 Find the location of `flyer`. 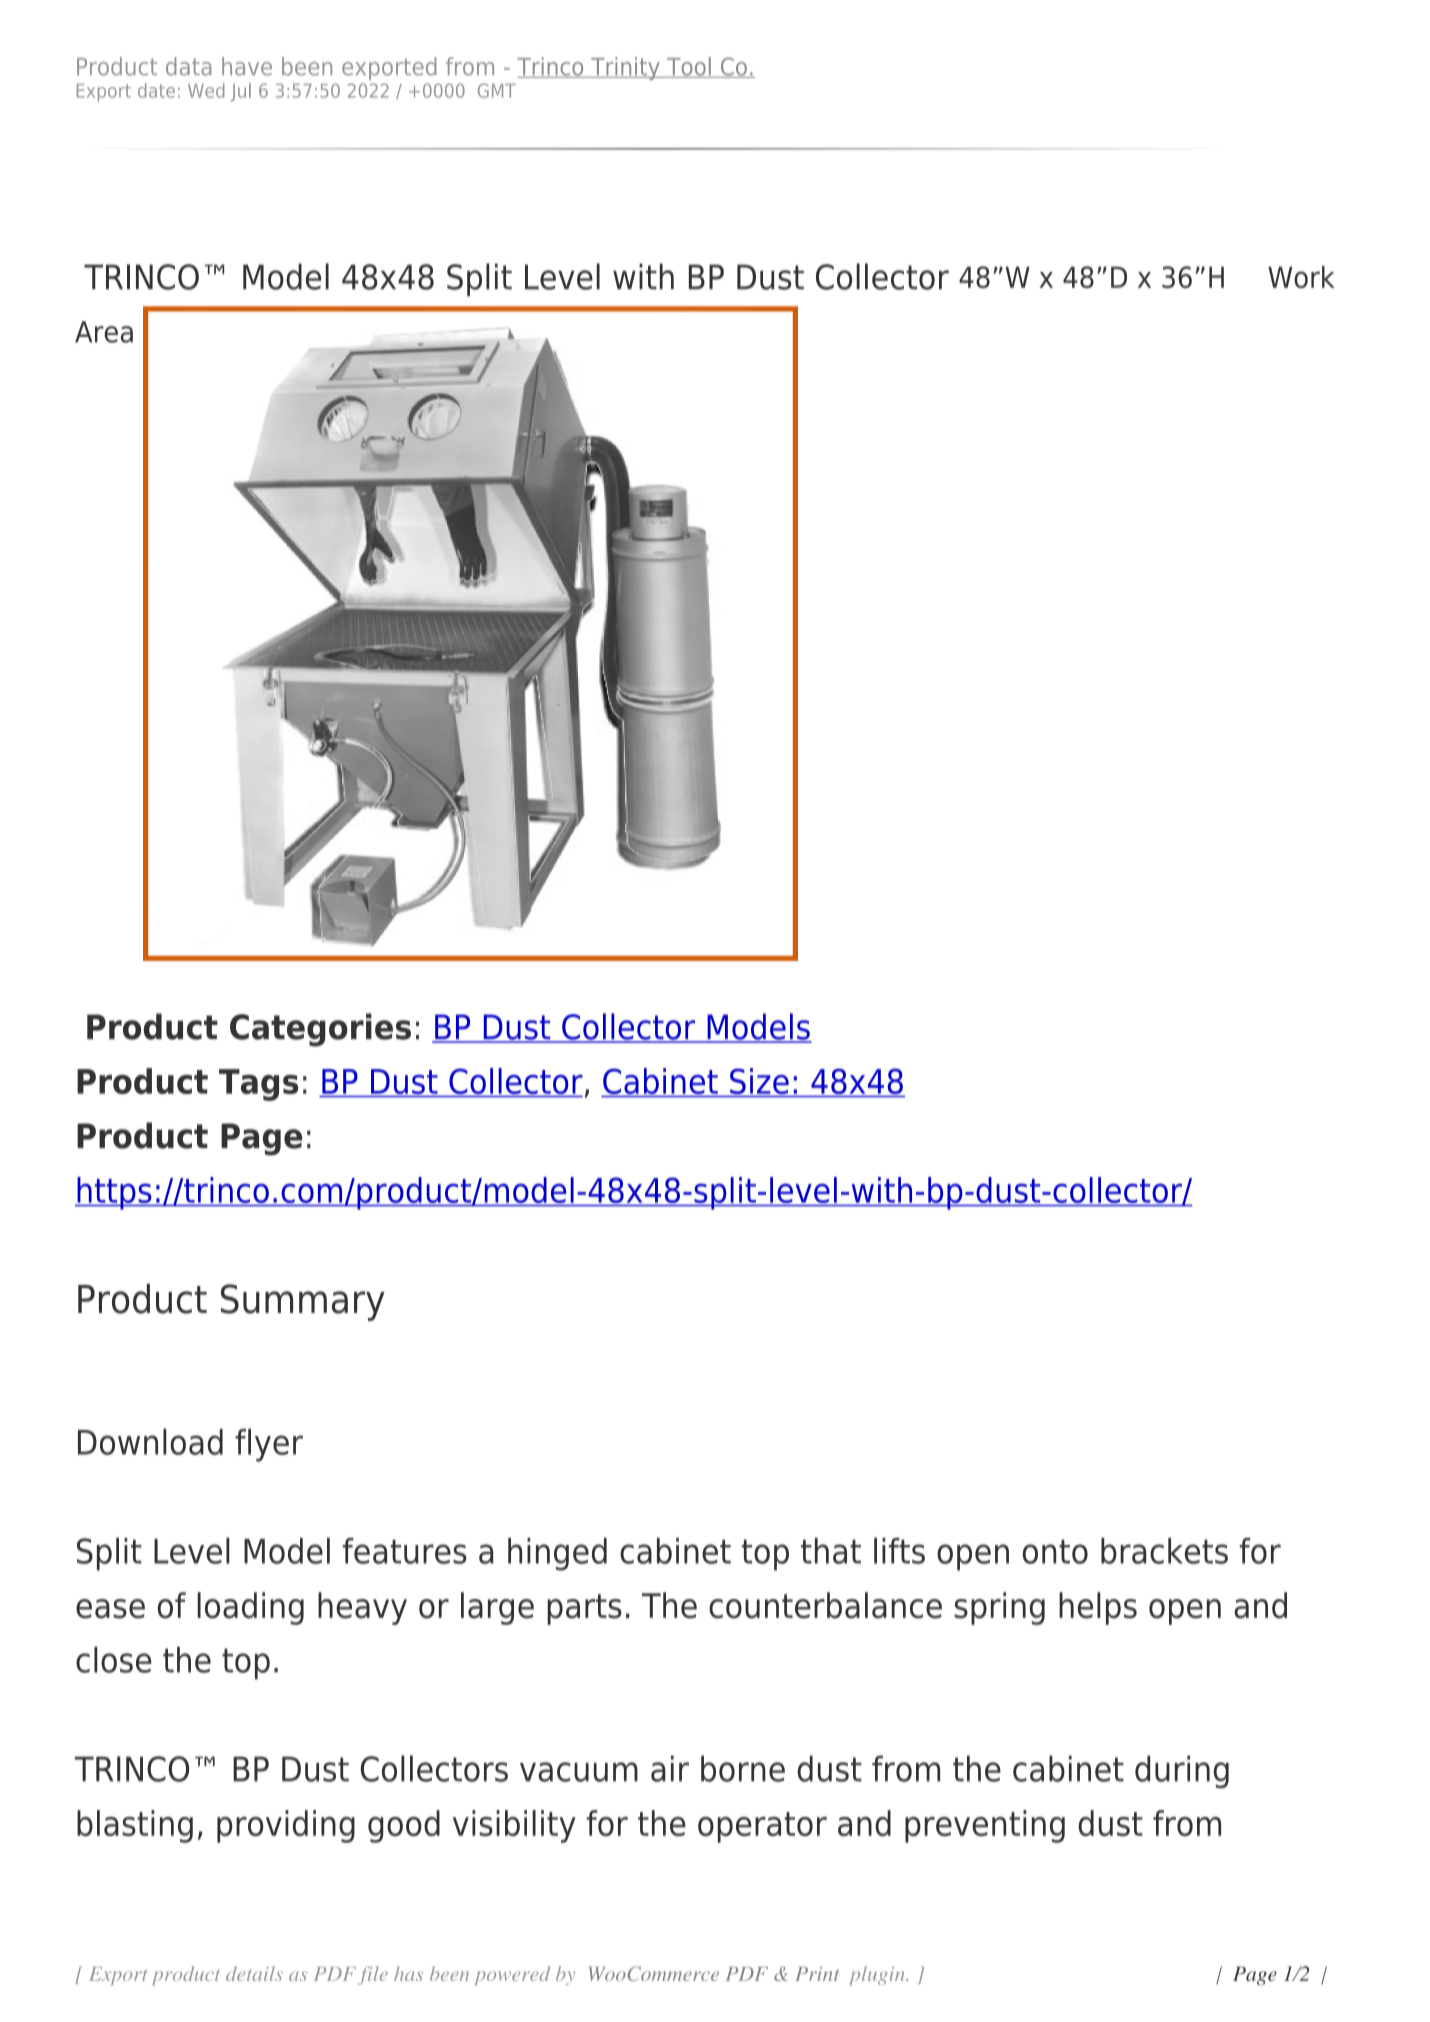

flyer is located at coordinates (269, 1445).
